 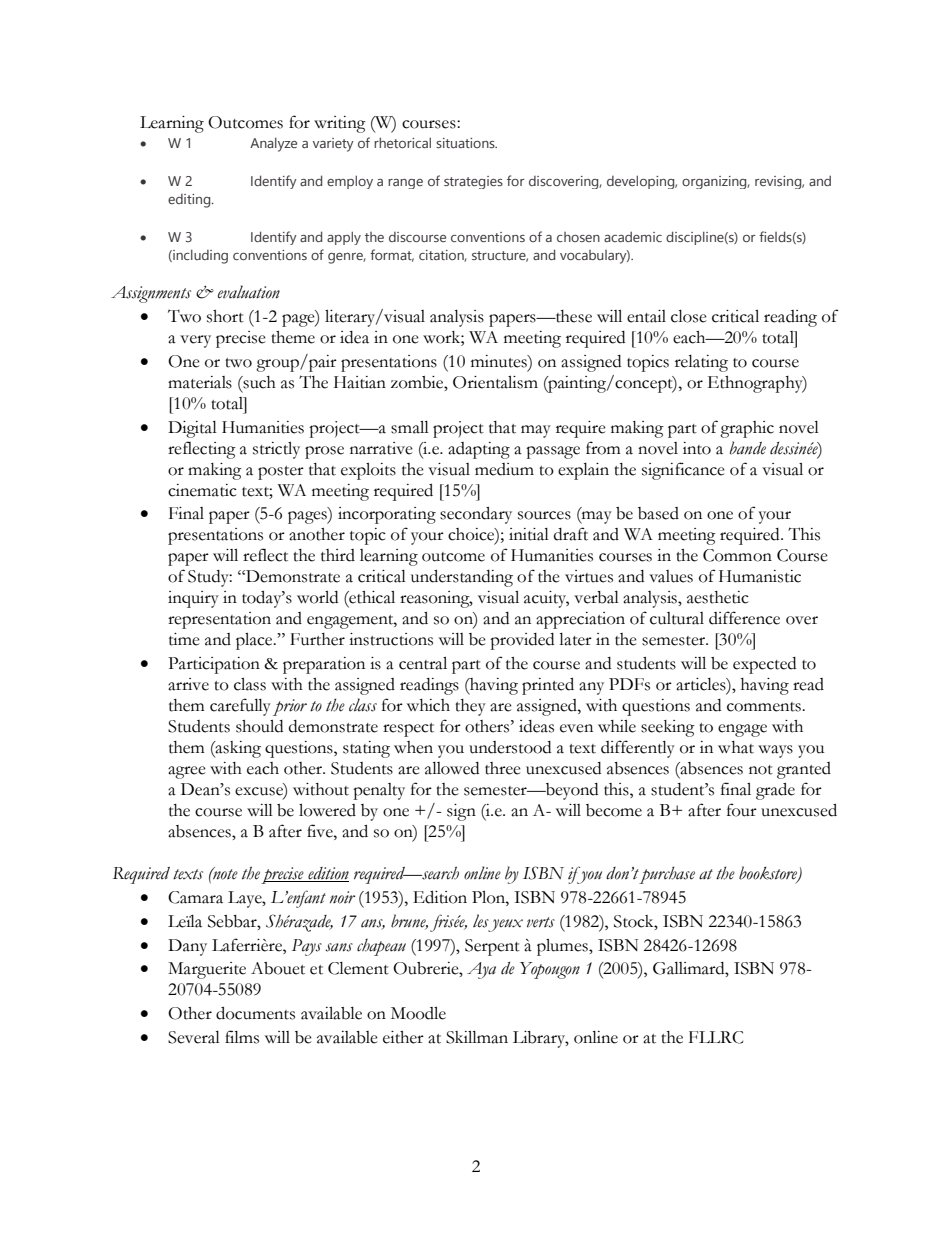 What do you see at coordinates (462, 578) in the screenshot?
I see `understanding` at bounding box center [462, 578].
